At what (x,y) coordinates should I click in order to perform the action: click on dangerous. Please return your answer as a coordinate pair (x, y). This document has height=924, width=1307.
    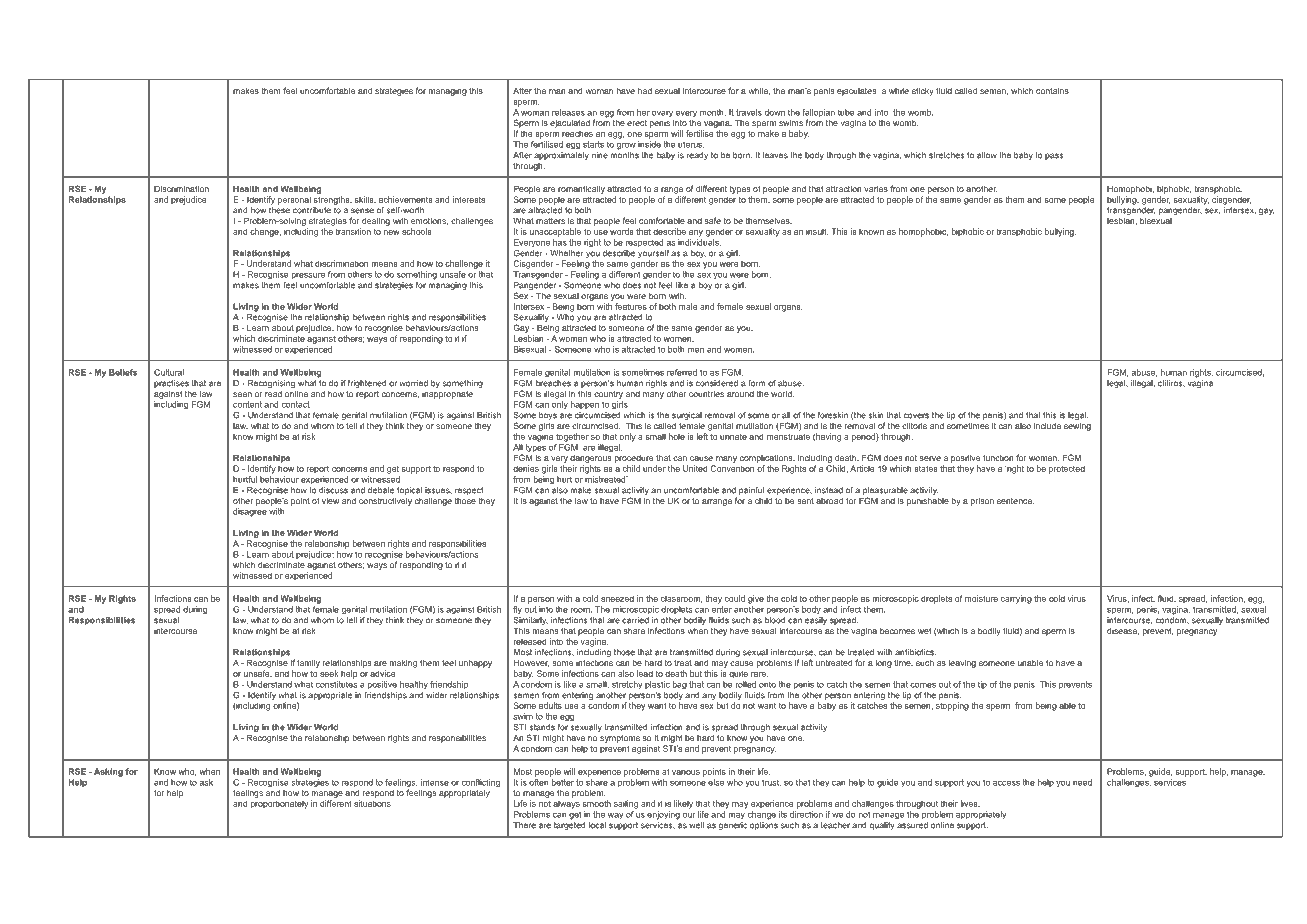
    Looking at the image, I should click on (591, 457).
